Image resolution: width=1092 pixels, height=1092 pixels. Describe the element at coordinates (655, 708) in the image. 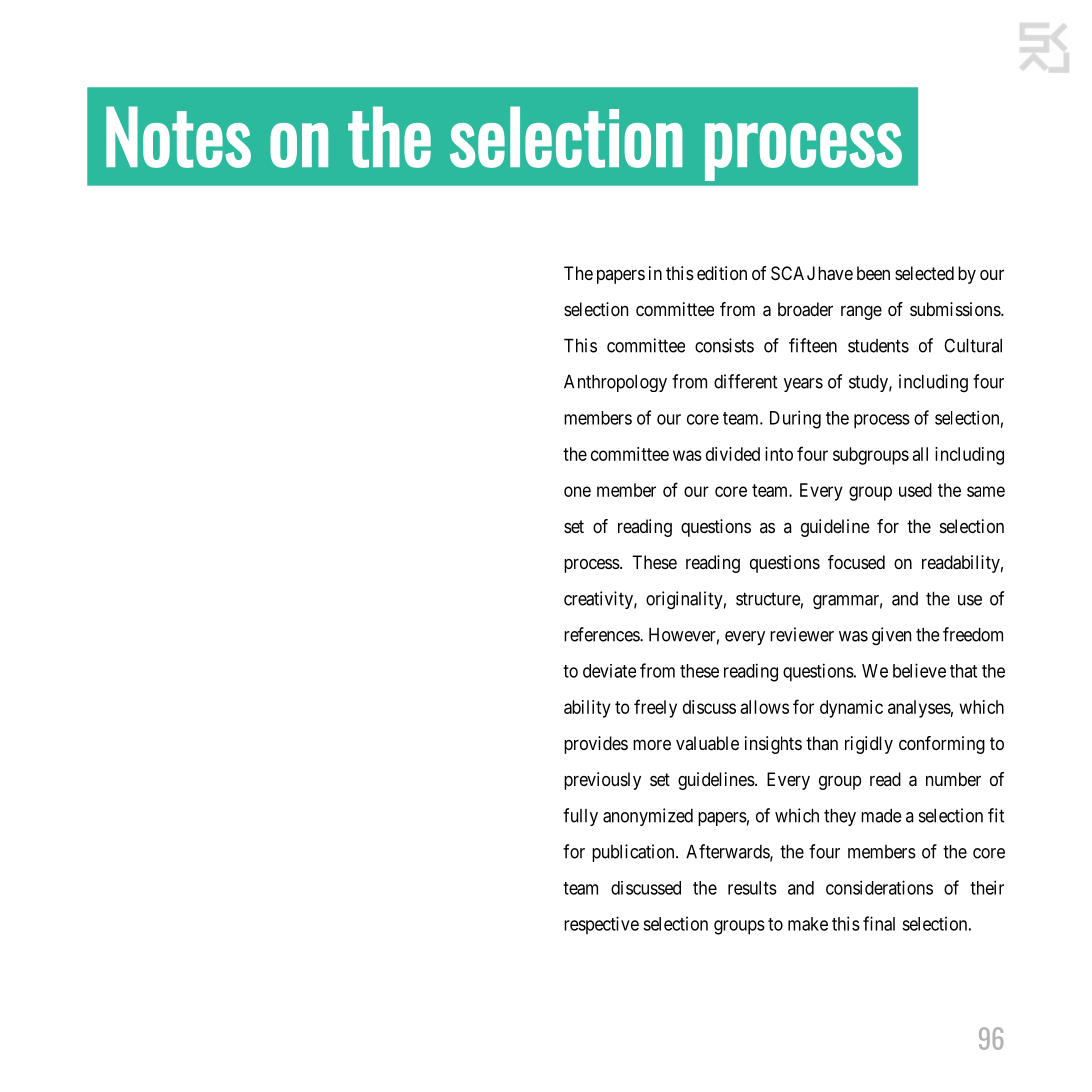

I see `freely` at that location.
